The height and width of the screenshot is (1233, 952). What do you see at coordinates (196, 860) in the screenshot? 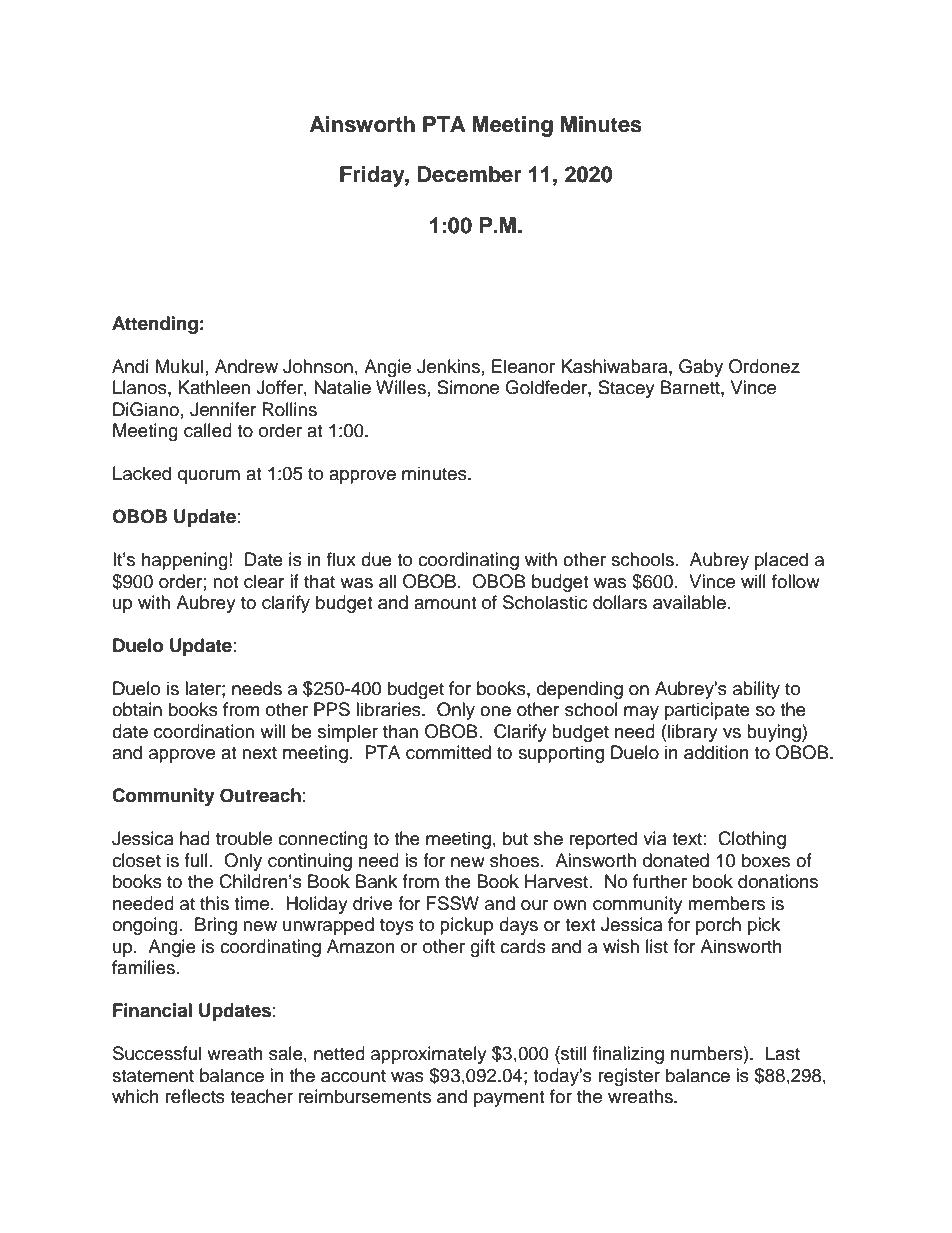
I see `full` at bounding box center [196, 860].
